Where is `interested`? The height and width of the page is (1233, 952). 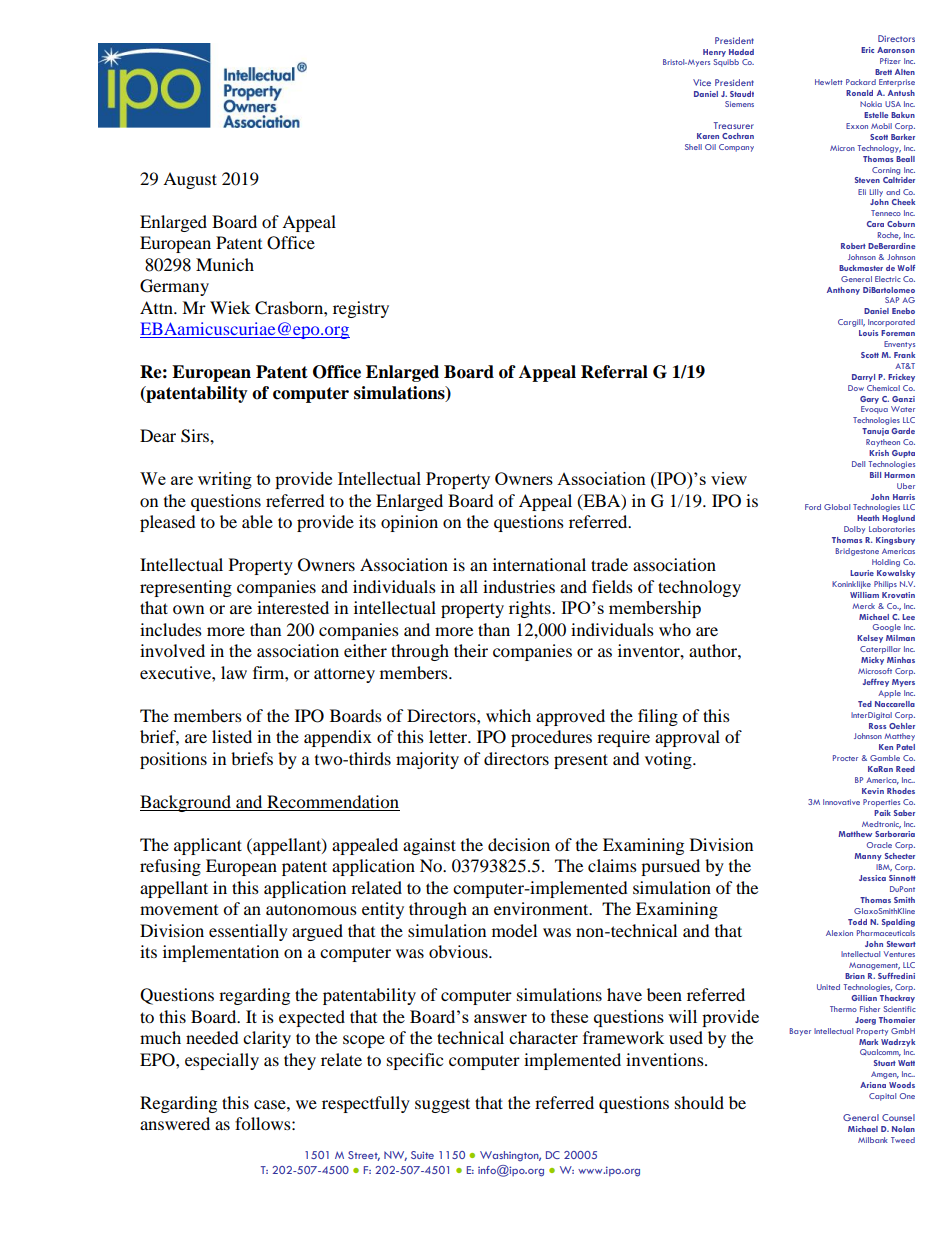
interested is located at coordinates (293, 607).
